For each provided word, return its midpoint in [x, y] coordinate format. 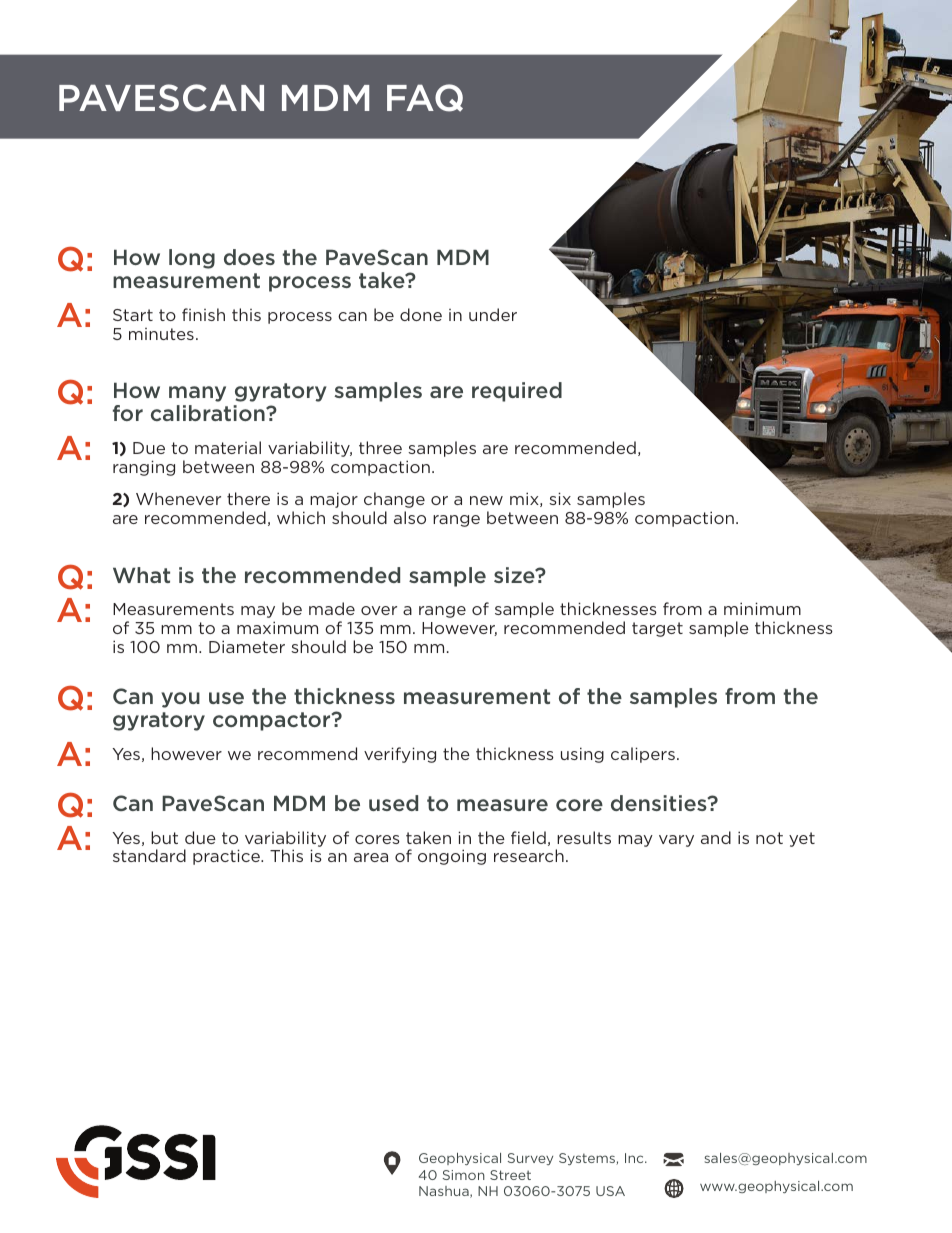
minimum [762, 608]
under [493, 314]
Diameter [247, 646]
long [192, 259]
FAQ [425, 98]
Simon [464, 1175]
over [379, 610]
